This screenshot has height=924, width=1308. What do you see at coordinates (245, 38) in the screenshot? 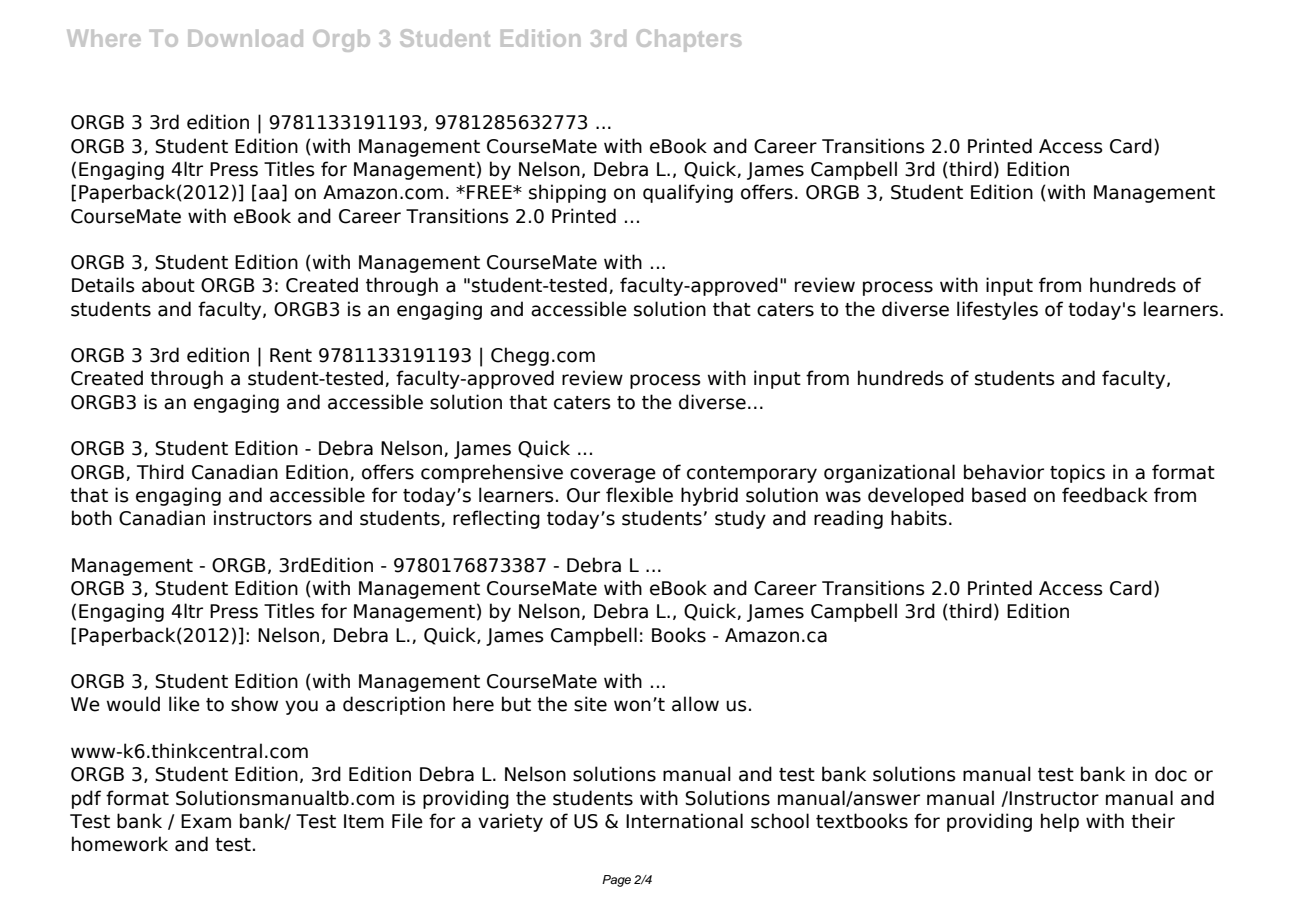
I see `Download` at bounding box center [245, 38].
